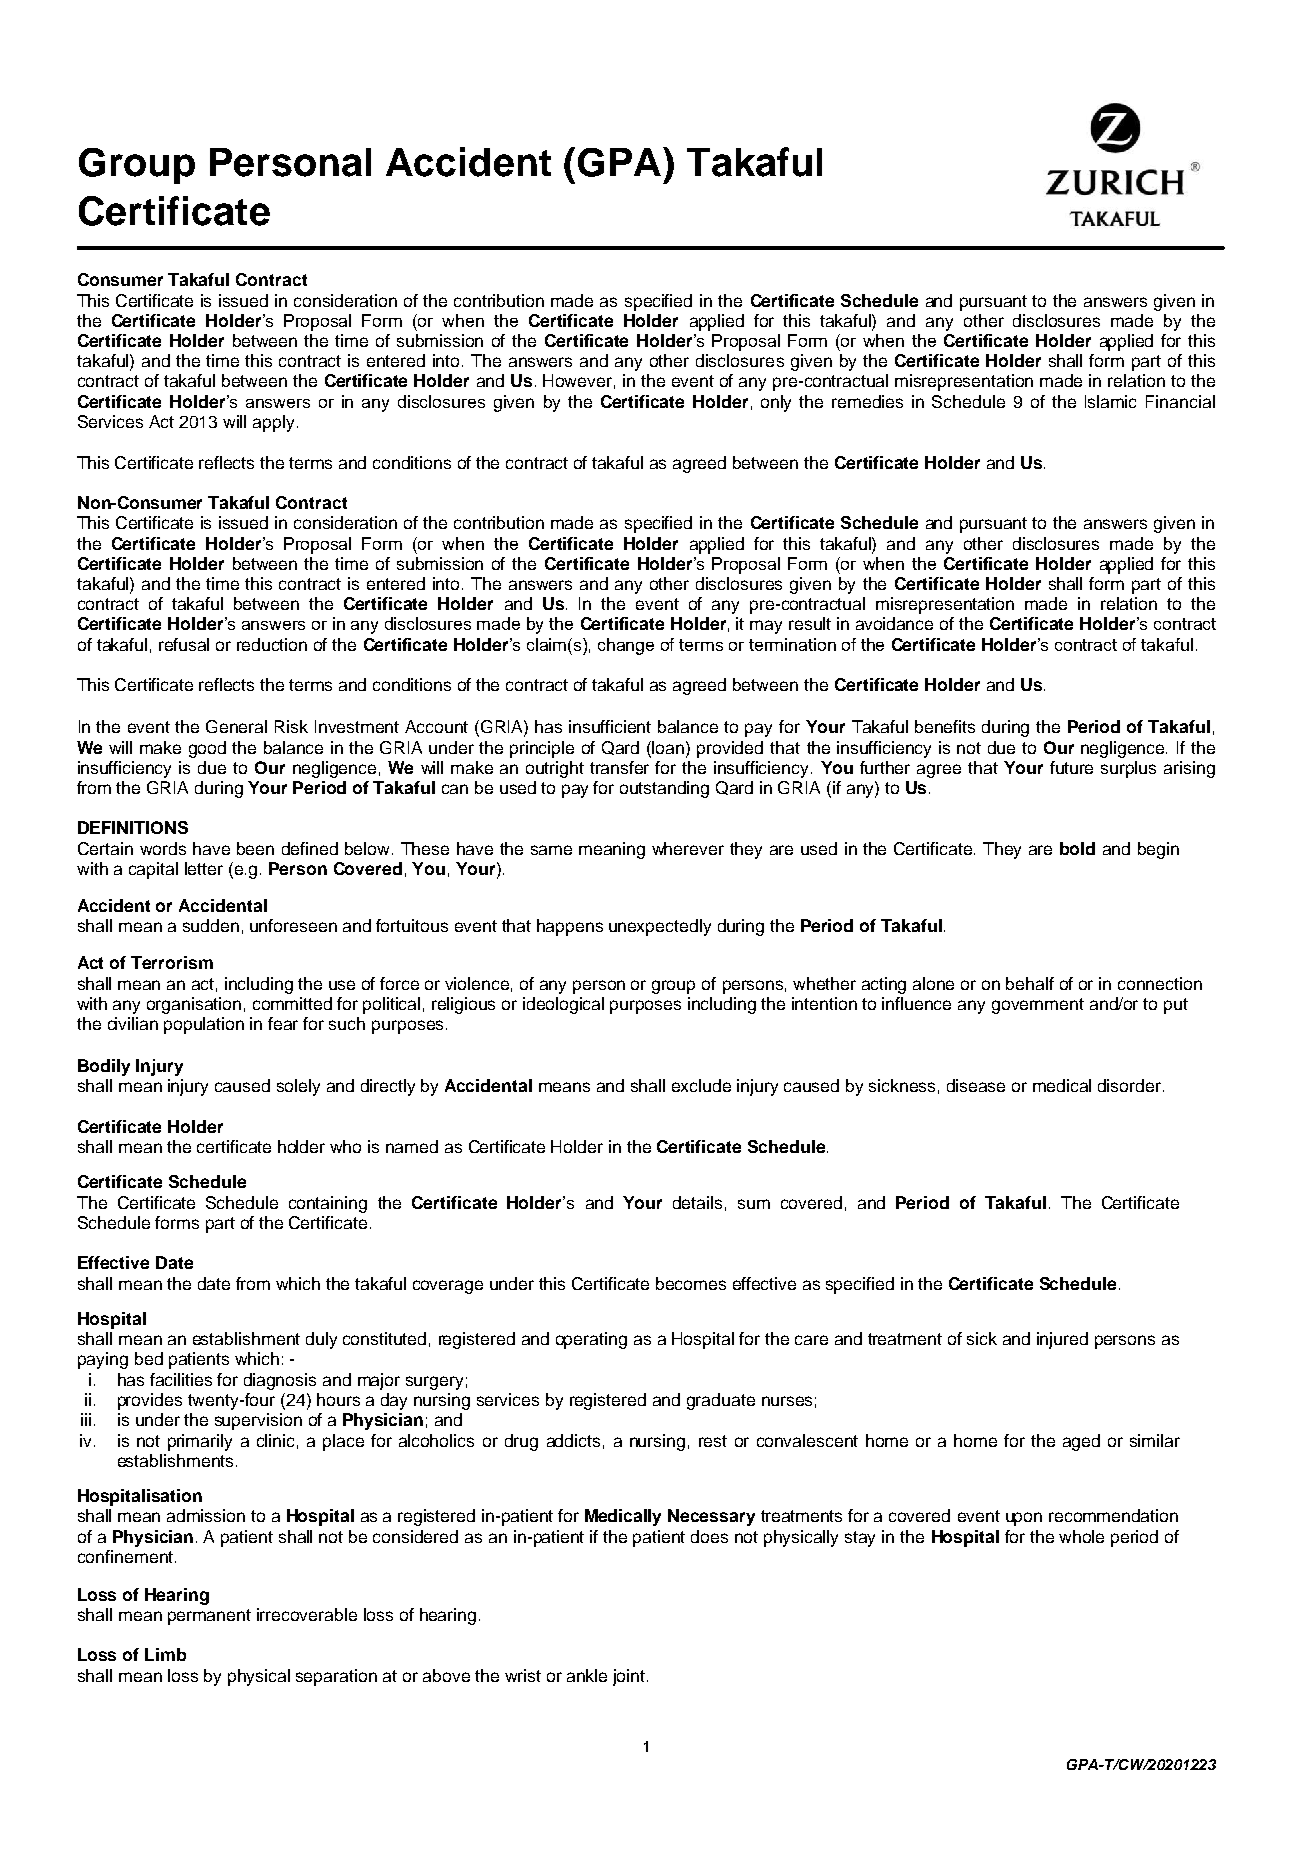 This screenshot has width=1309, height=1852. Describe the element at coordinates (1077, 848) in the screenshot. I see `bold` at that location.
